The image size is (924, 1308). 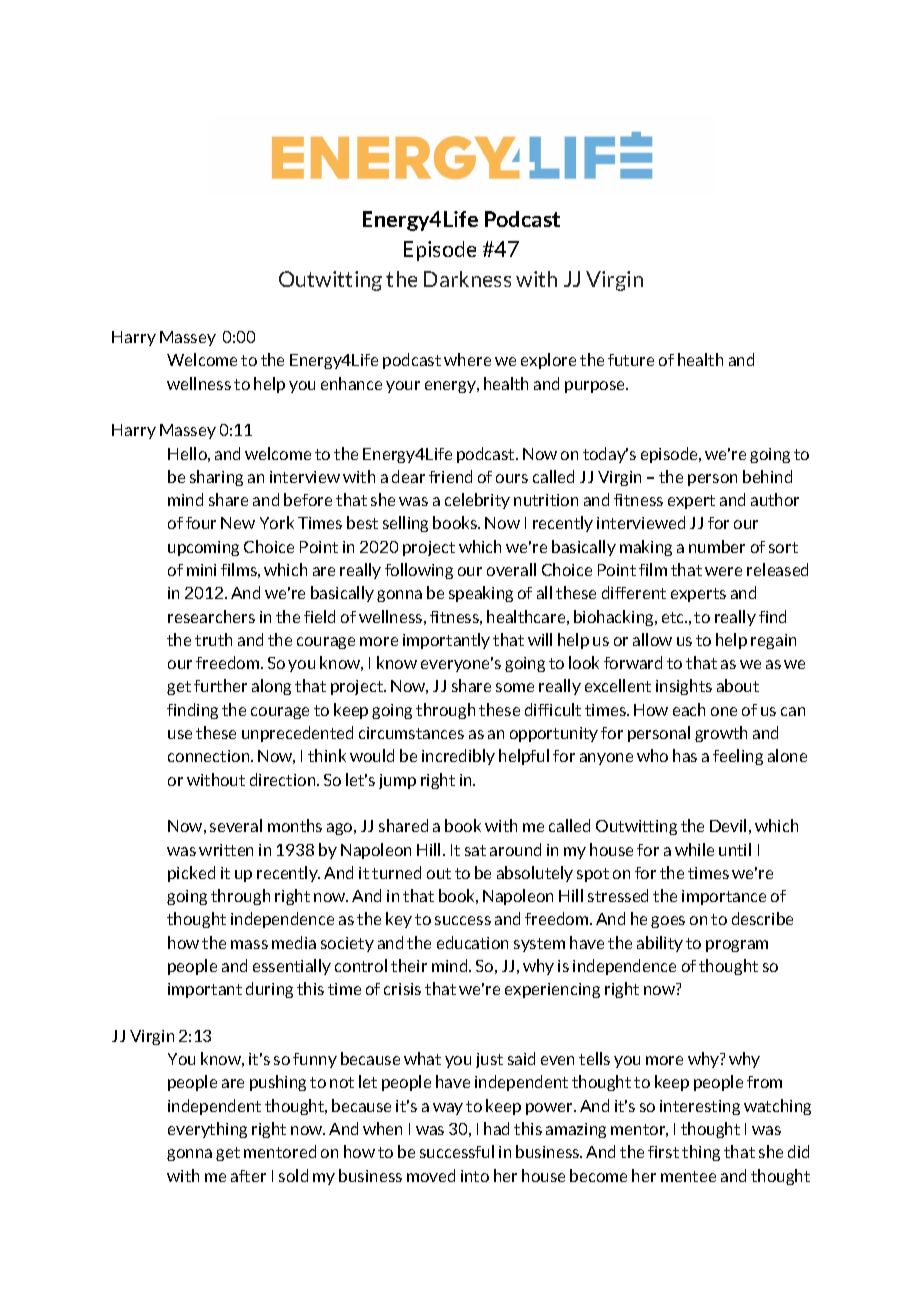 I want to click on growth, so click(x=721, y=734).
